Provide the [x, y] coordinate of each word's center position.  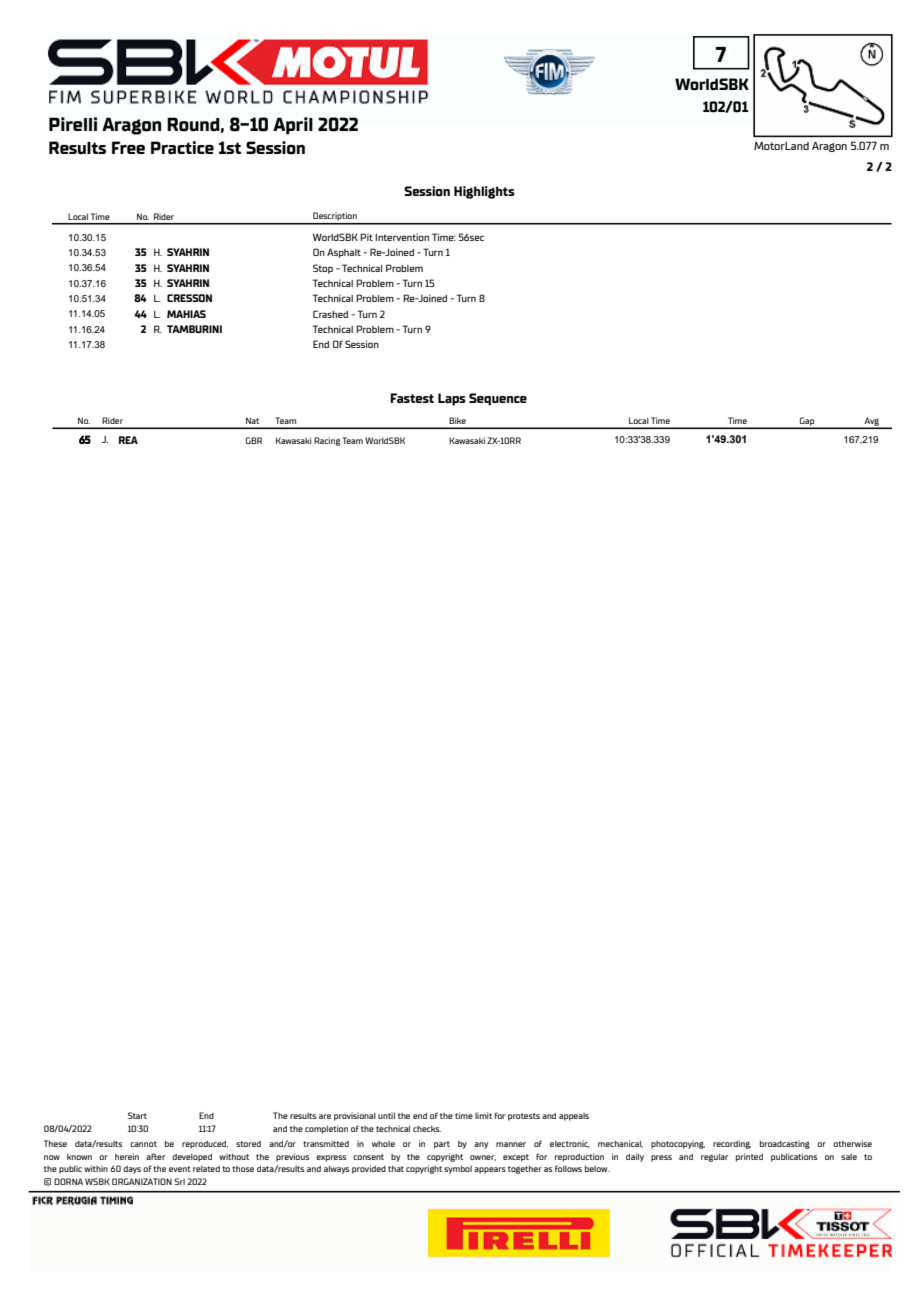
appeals [574, 1117]
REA [128, 440]
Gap [807, 422]
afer [155, 1156]
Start [137, 1115]
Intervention [402, 237]
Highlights [484, 192]
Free [128, 147]
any [481, 1145]
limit [483, 1115]
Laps [452, 399]
